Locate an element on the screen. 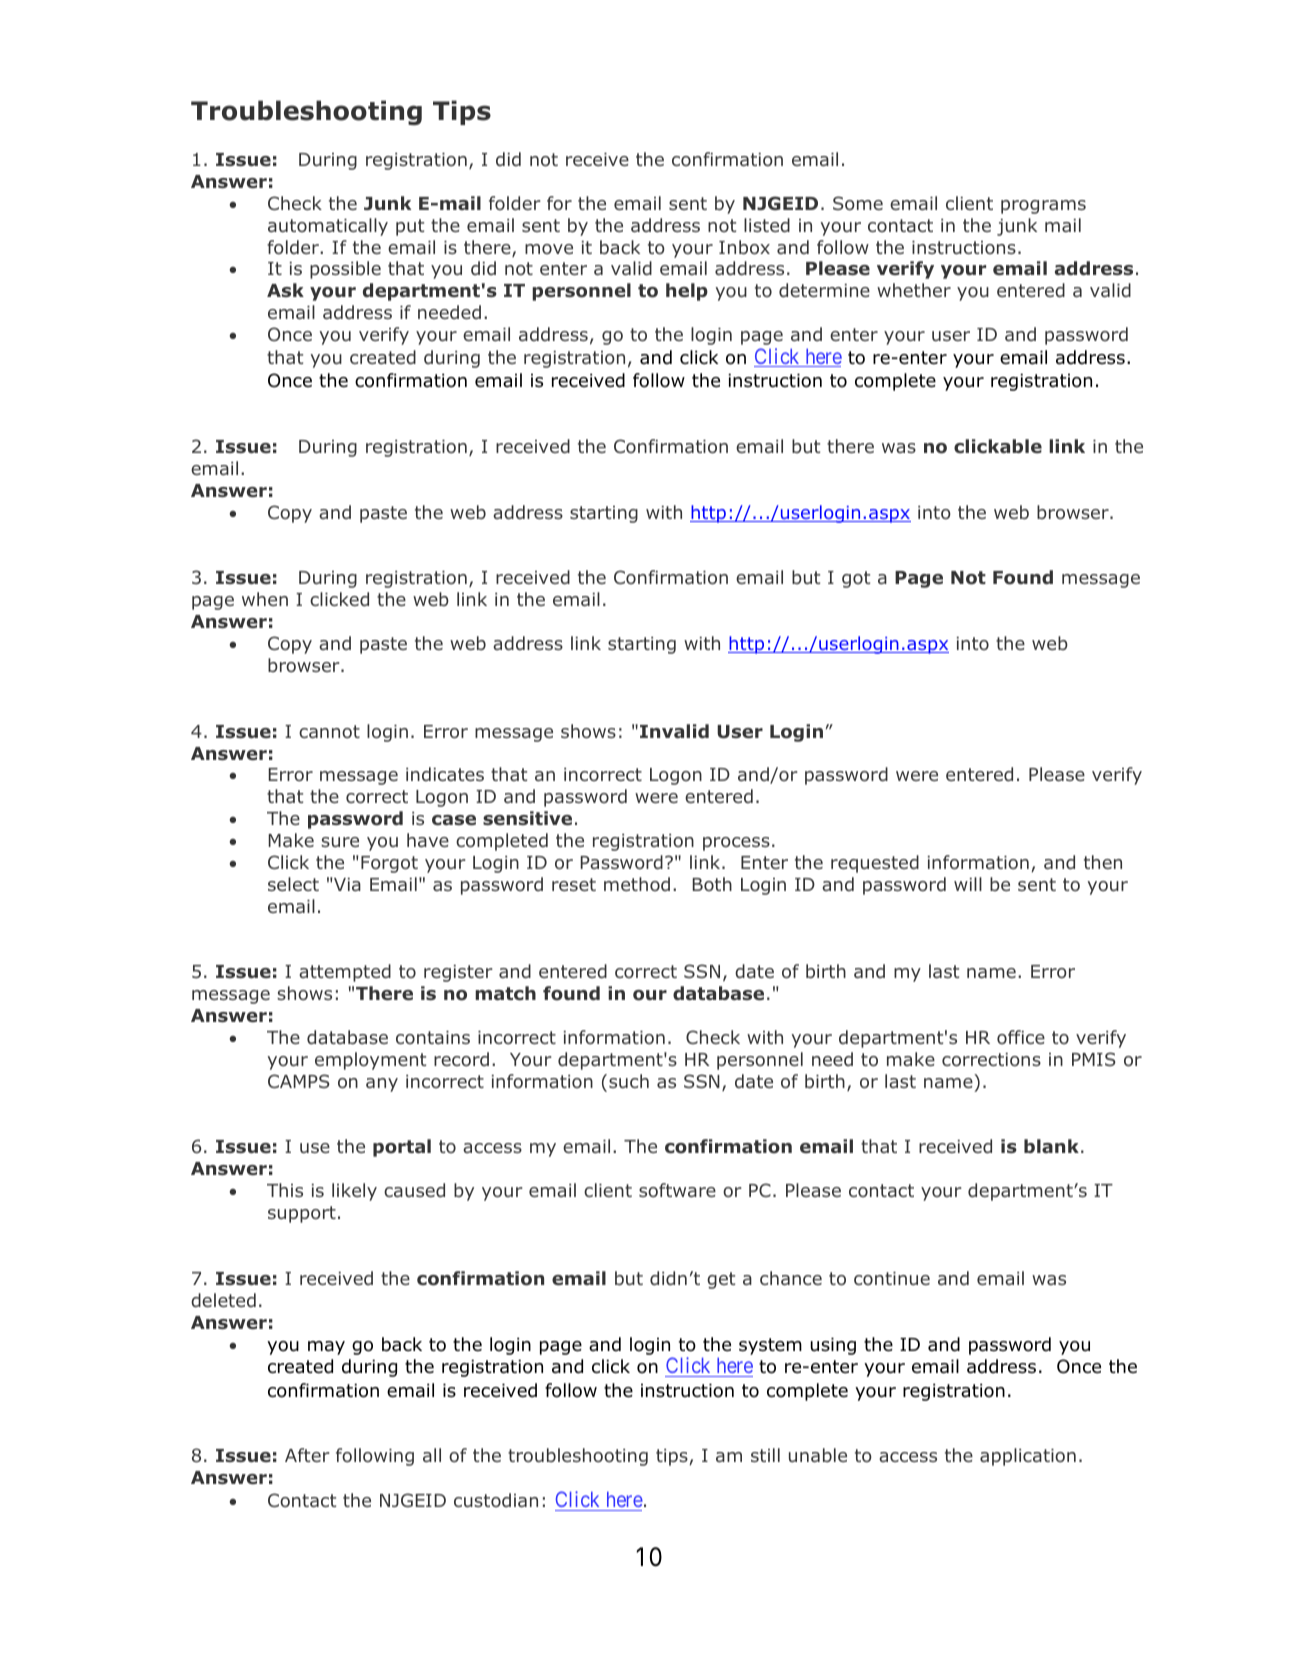 The height and width of the screenshot is (1678, 1297). still is located at coordinates (765, 1455).
